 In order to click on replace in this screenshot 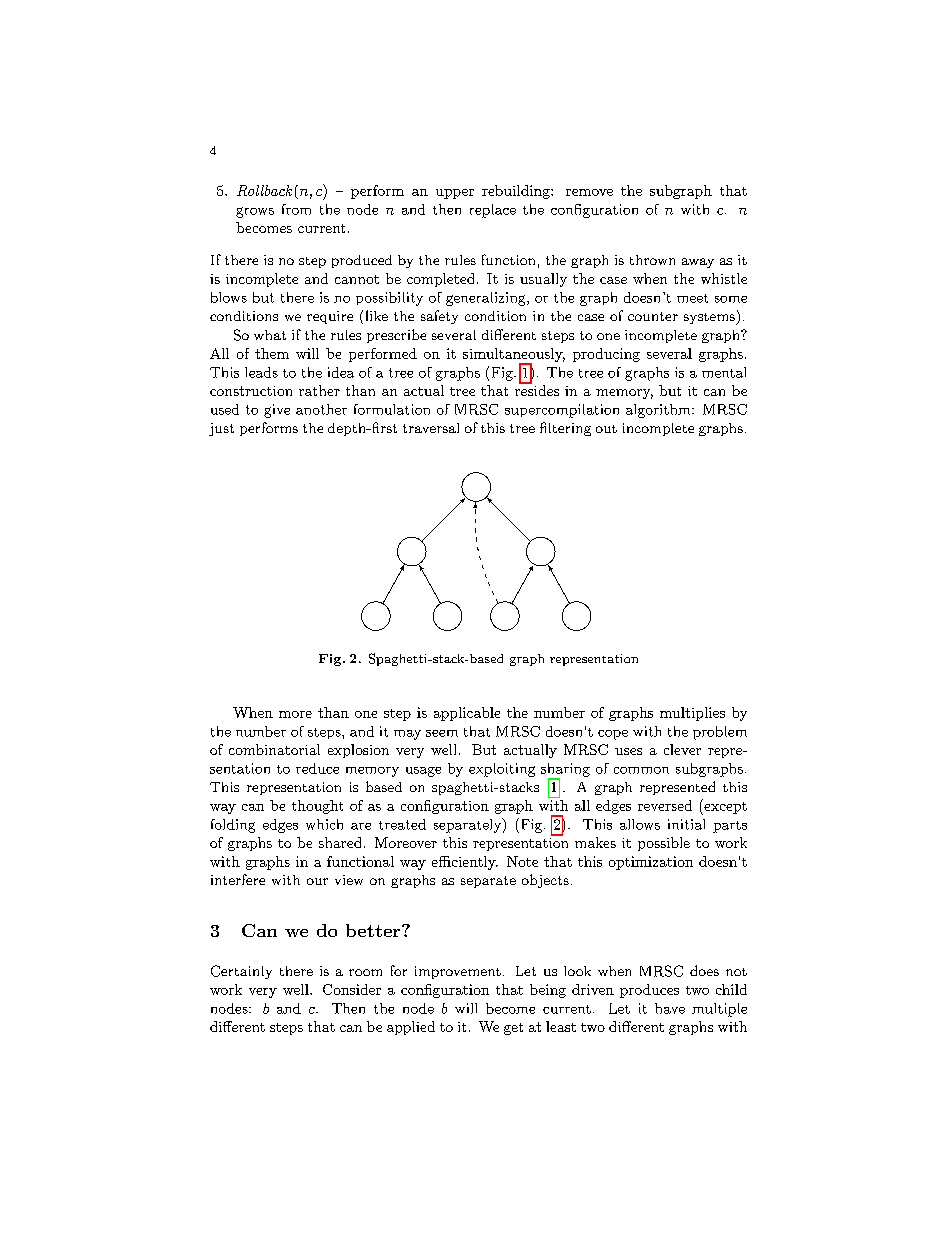, I will do `click(493, 211)`.
